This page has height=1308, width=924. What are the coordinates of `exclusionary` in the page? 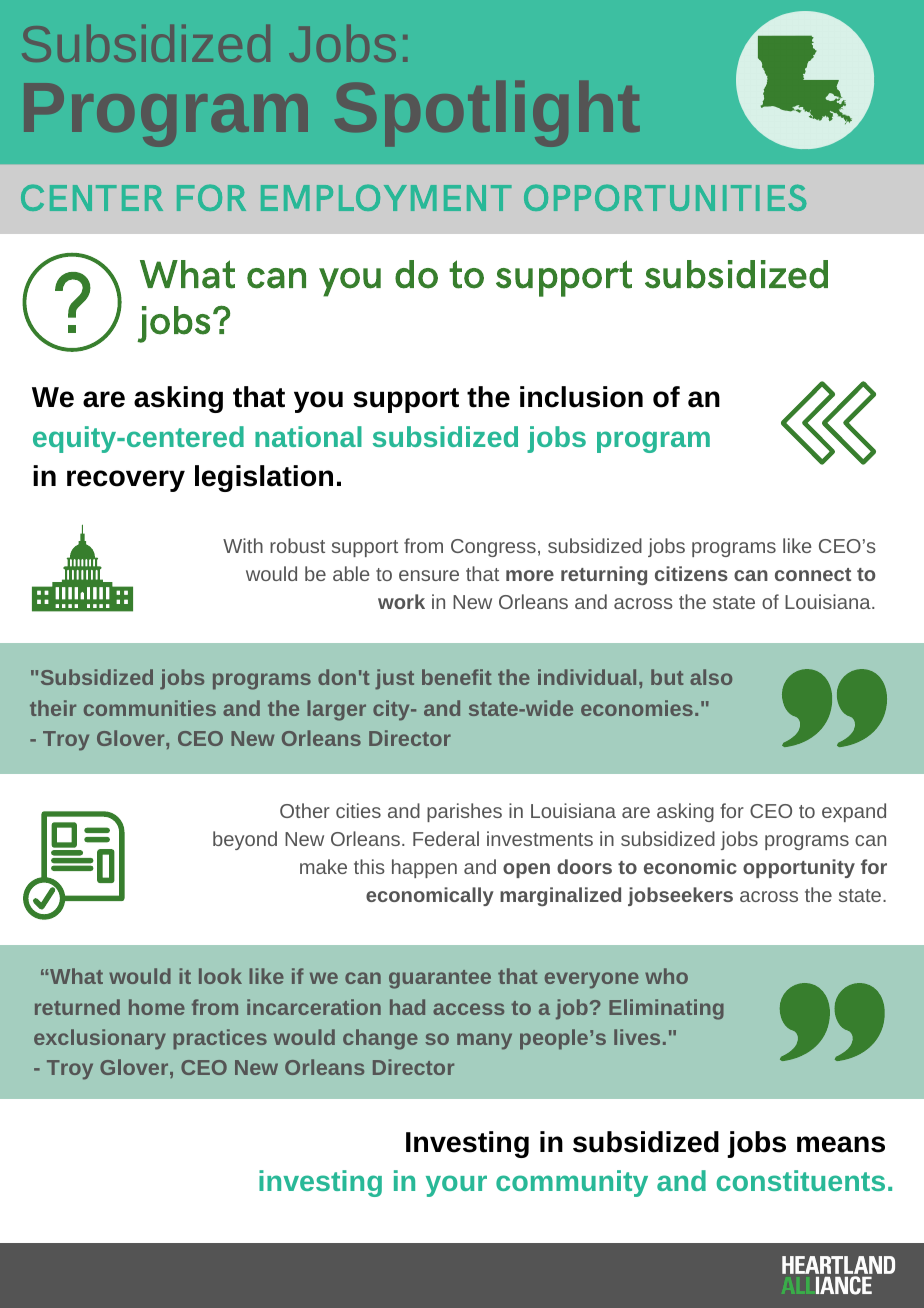 It's located at (100, 1039).
